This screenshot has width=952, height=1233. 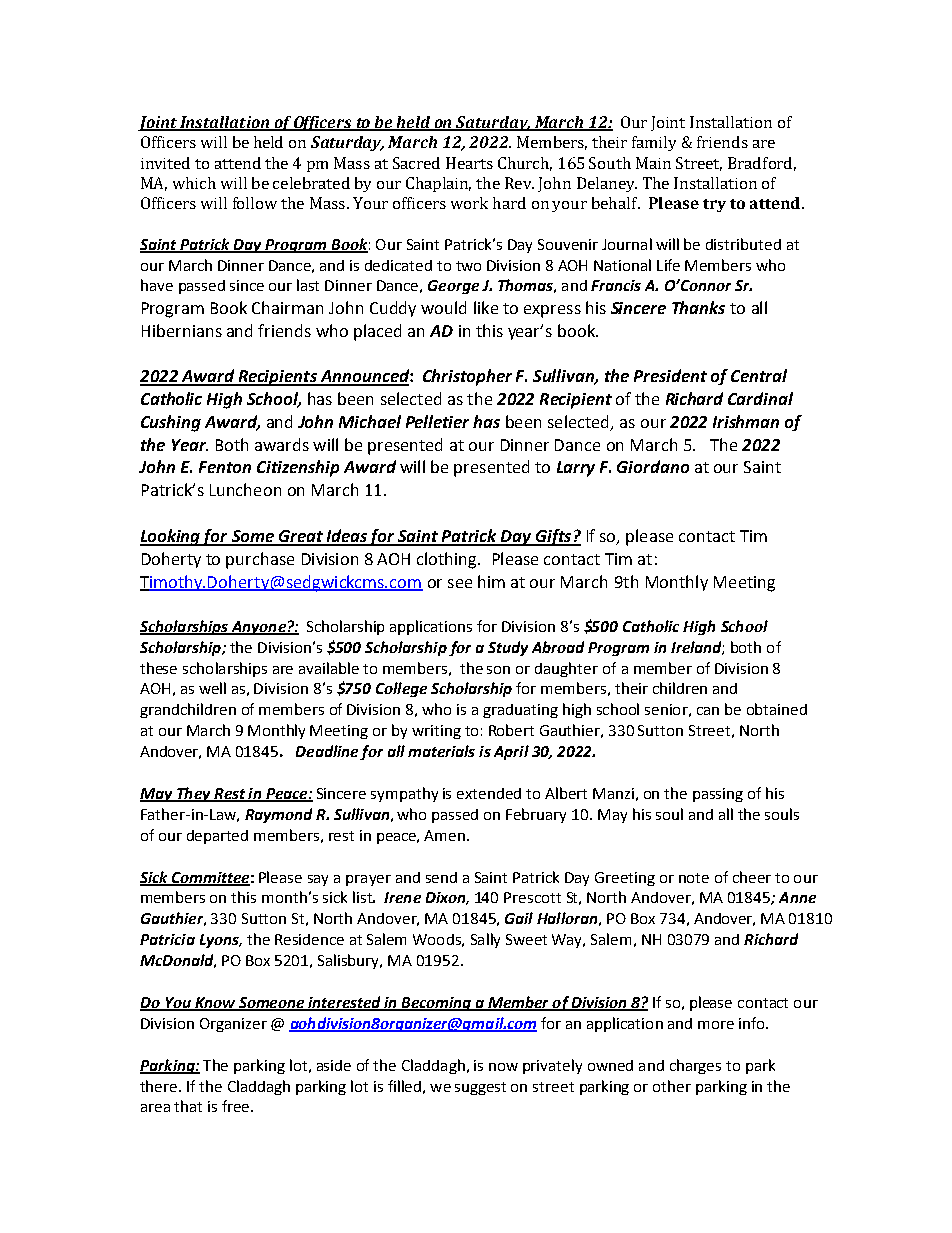 I want to click on Central, so click(x=759, y=375).
